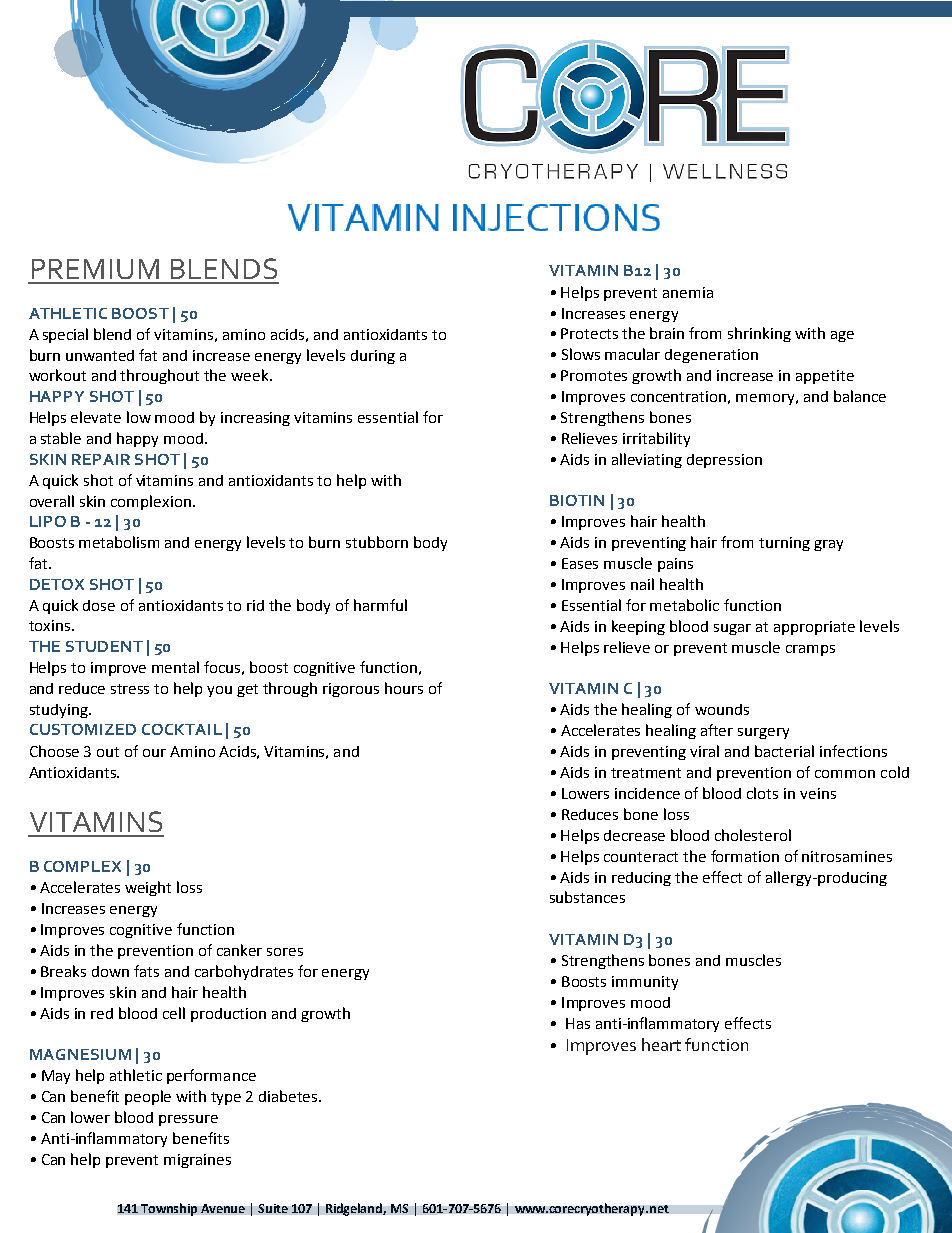  Describe the element at coordinates (759, 334) in the document. I see `shrinking` at that location.
